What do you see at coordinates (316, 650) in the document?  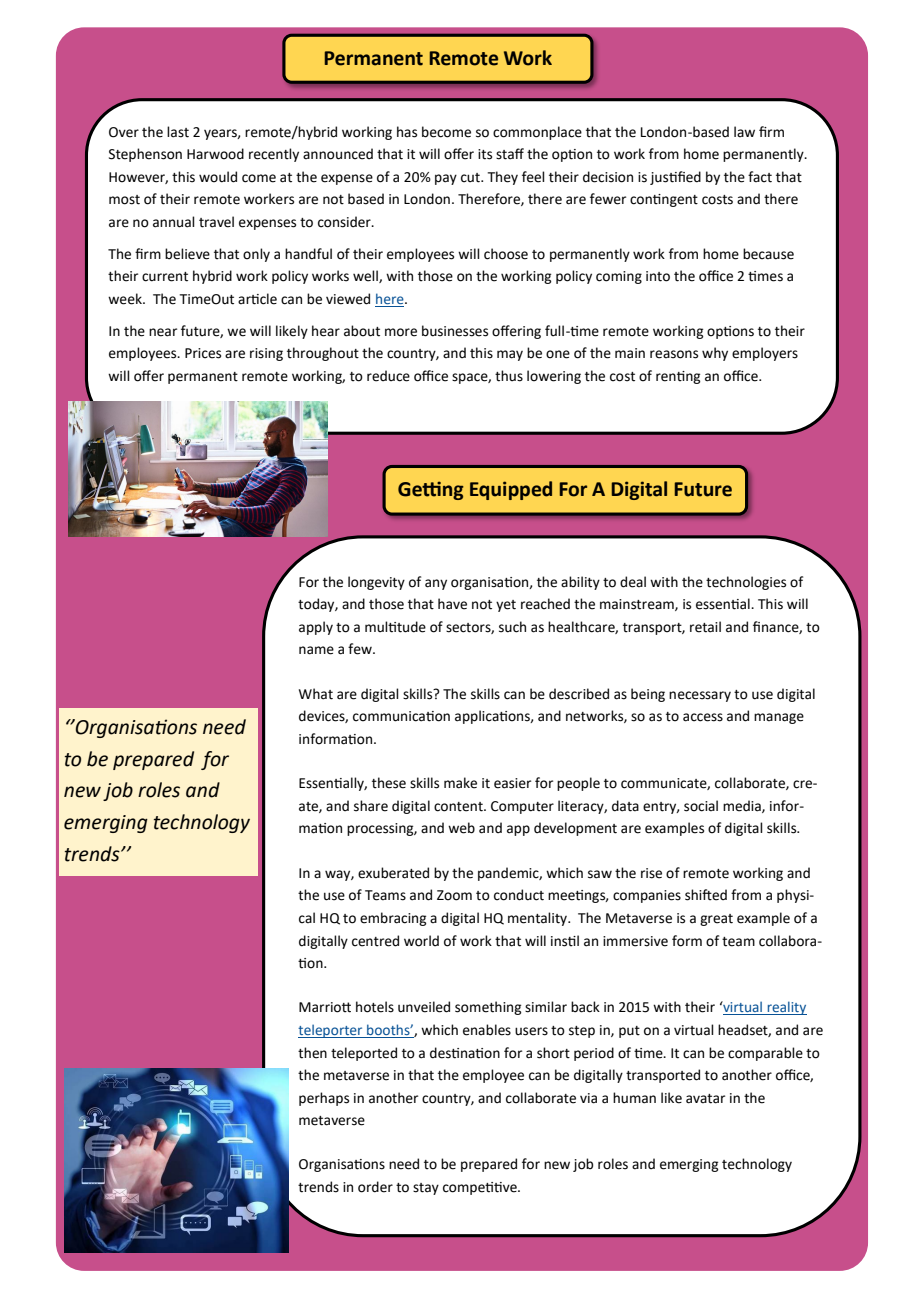 I see `name` at bounding box center [316, 650].
